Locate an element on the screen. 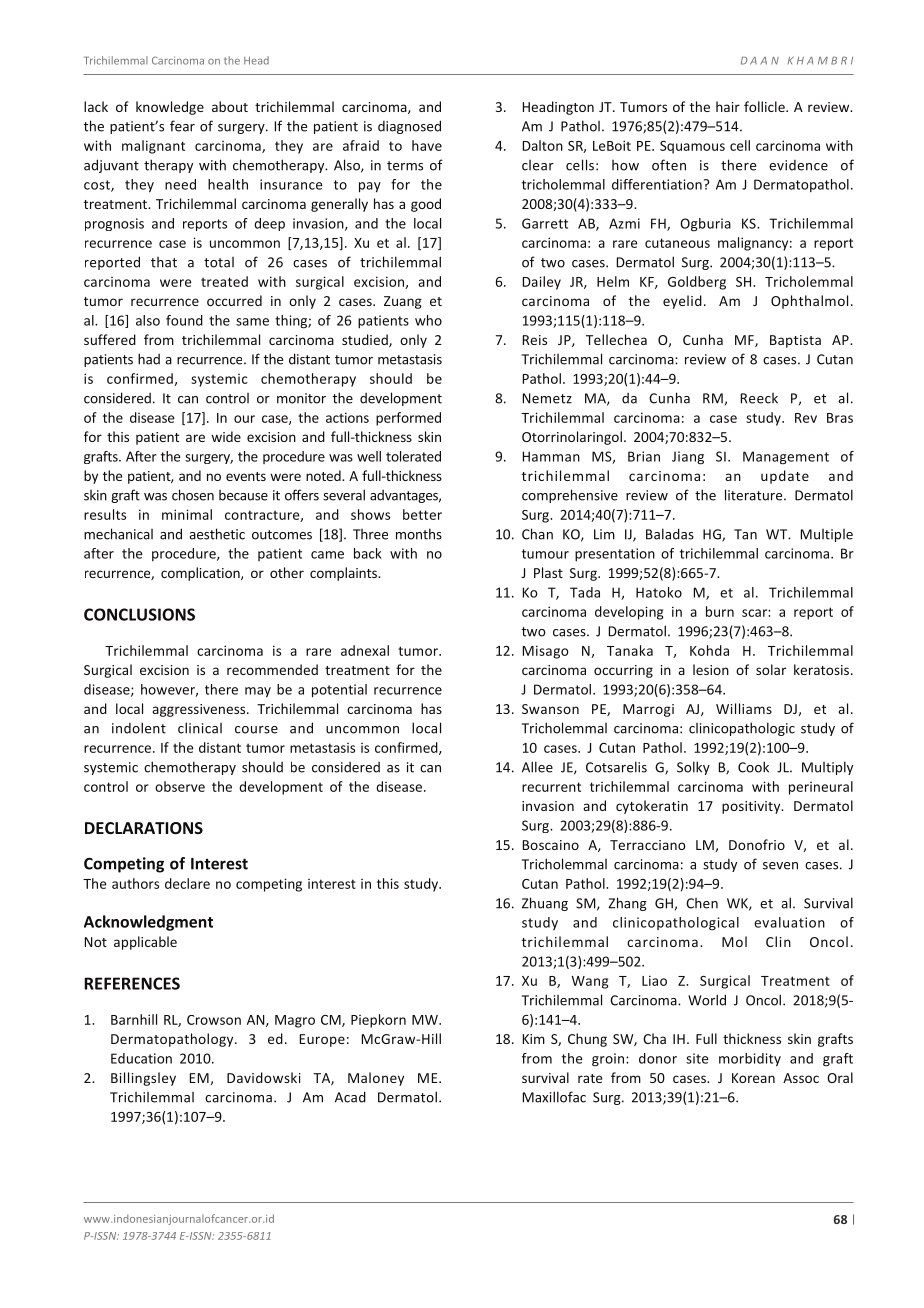  follicle is located at coordinates (765, 106).
